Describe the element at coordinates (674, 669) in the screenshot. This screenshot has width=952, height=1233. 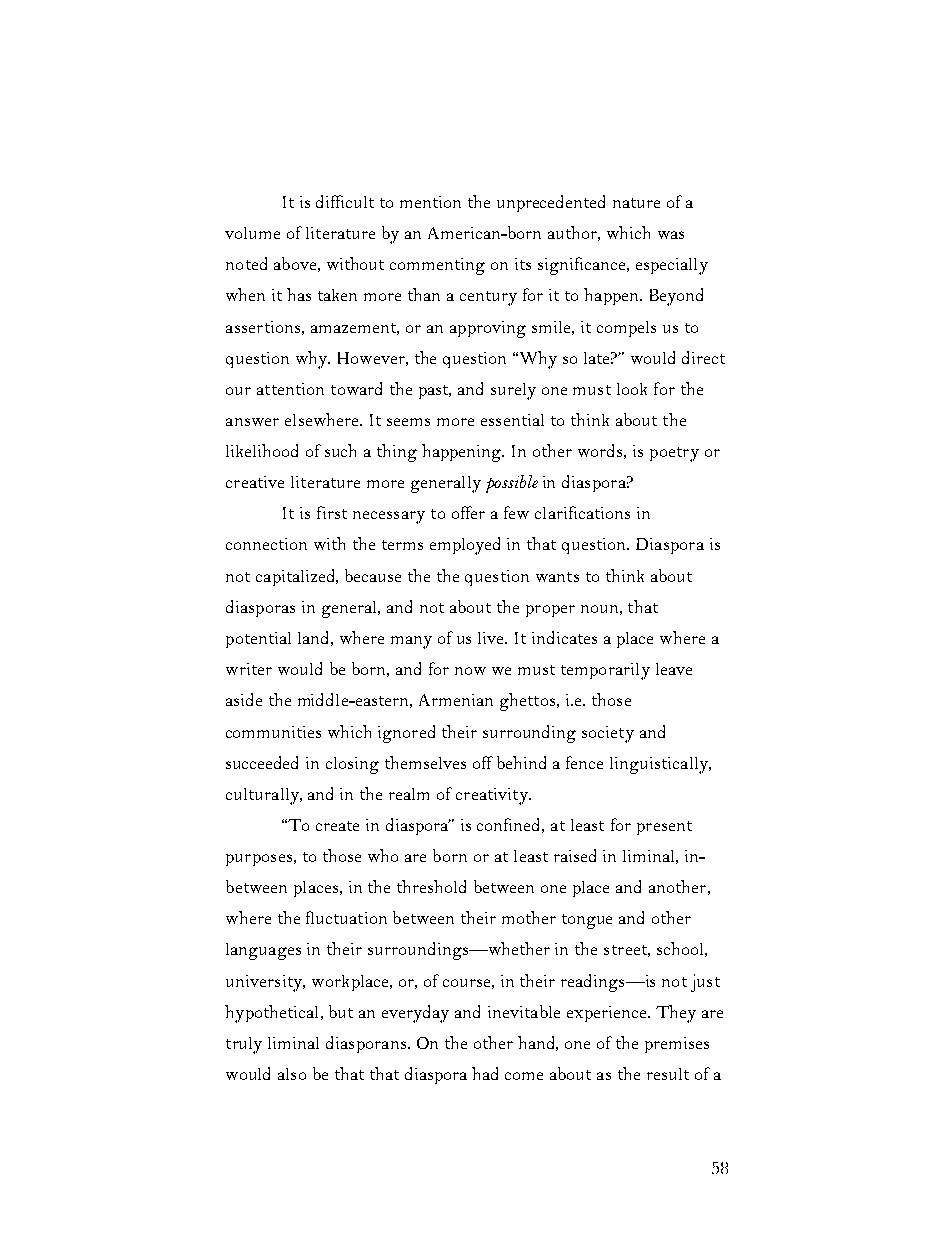
I see `leave` at that location.
